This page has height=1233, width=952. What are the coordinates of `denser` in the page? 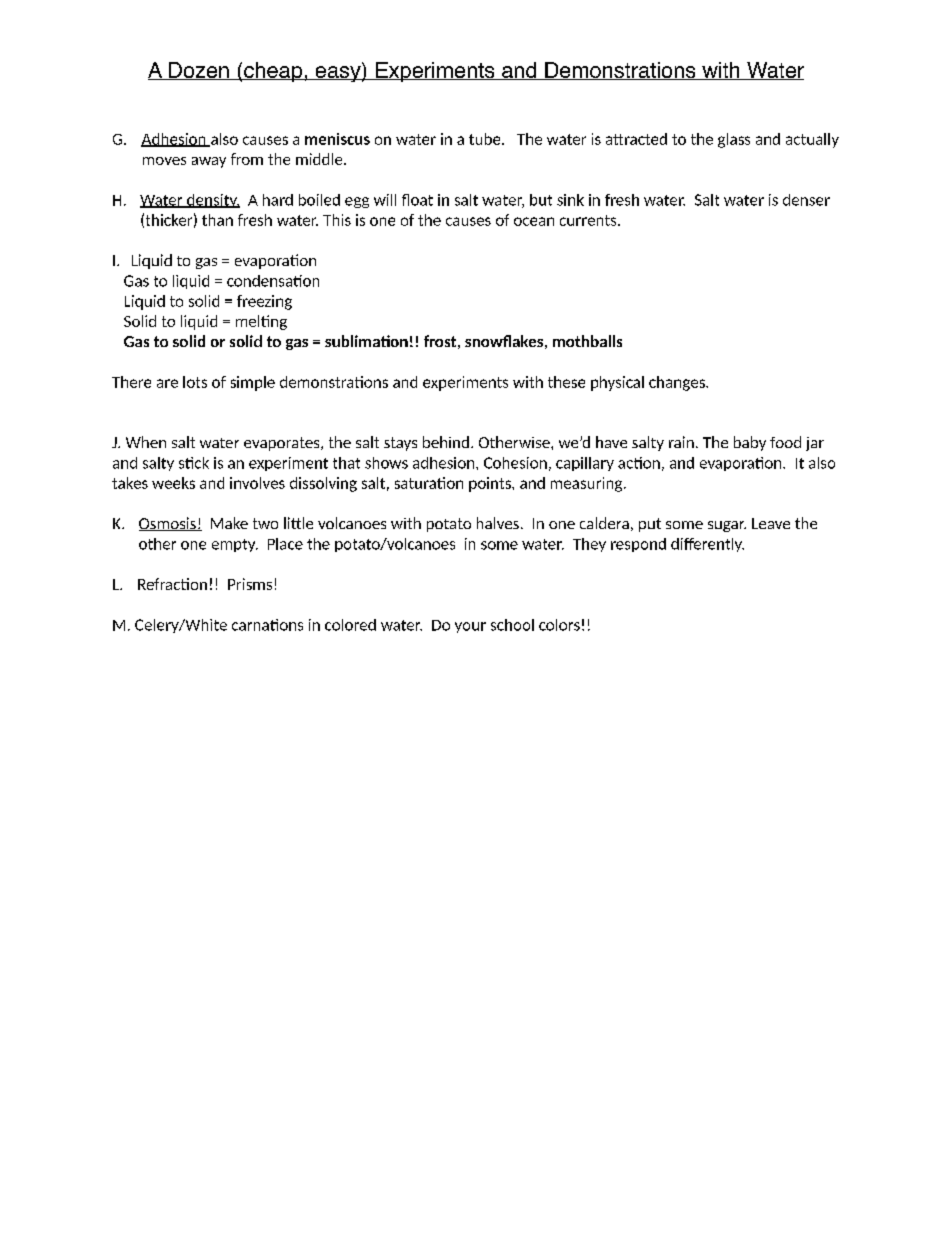 It's located at (806, 200).
